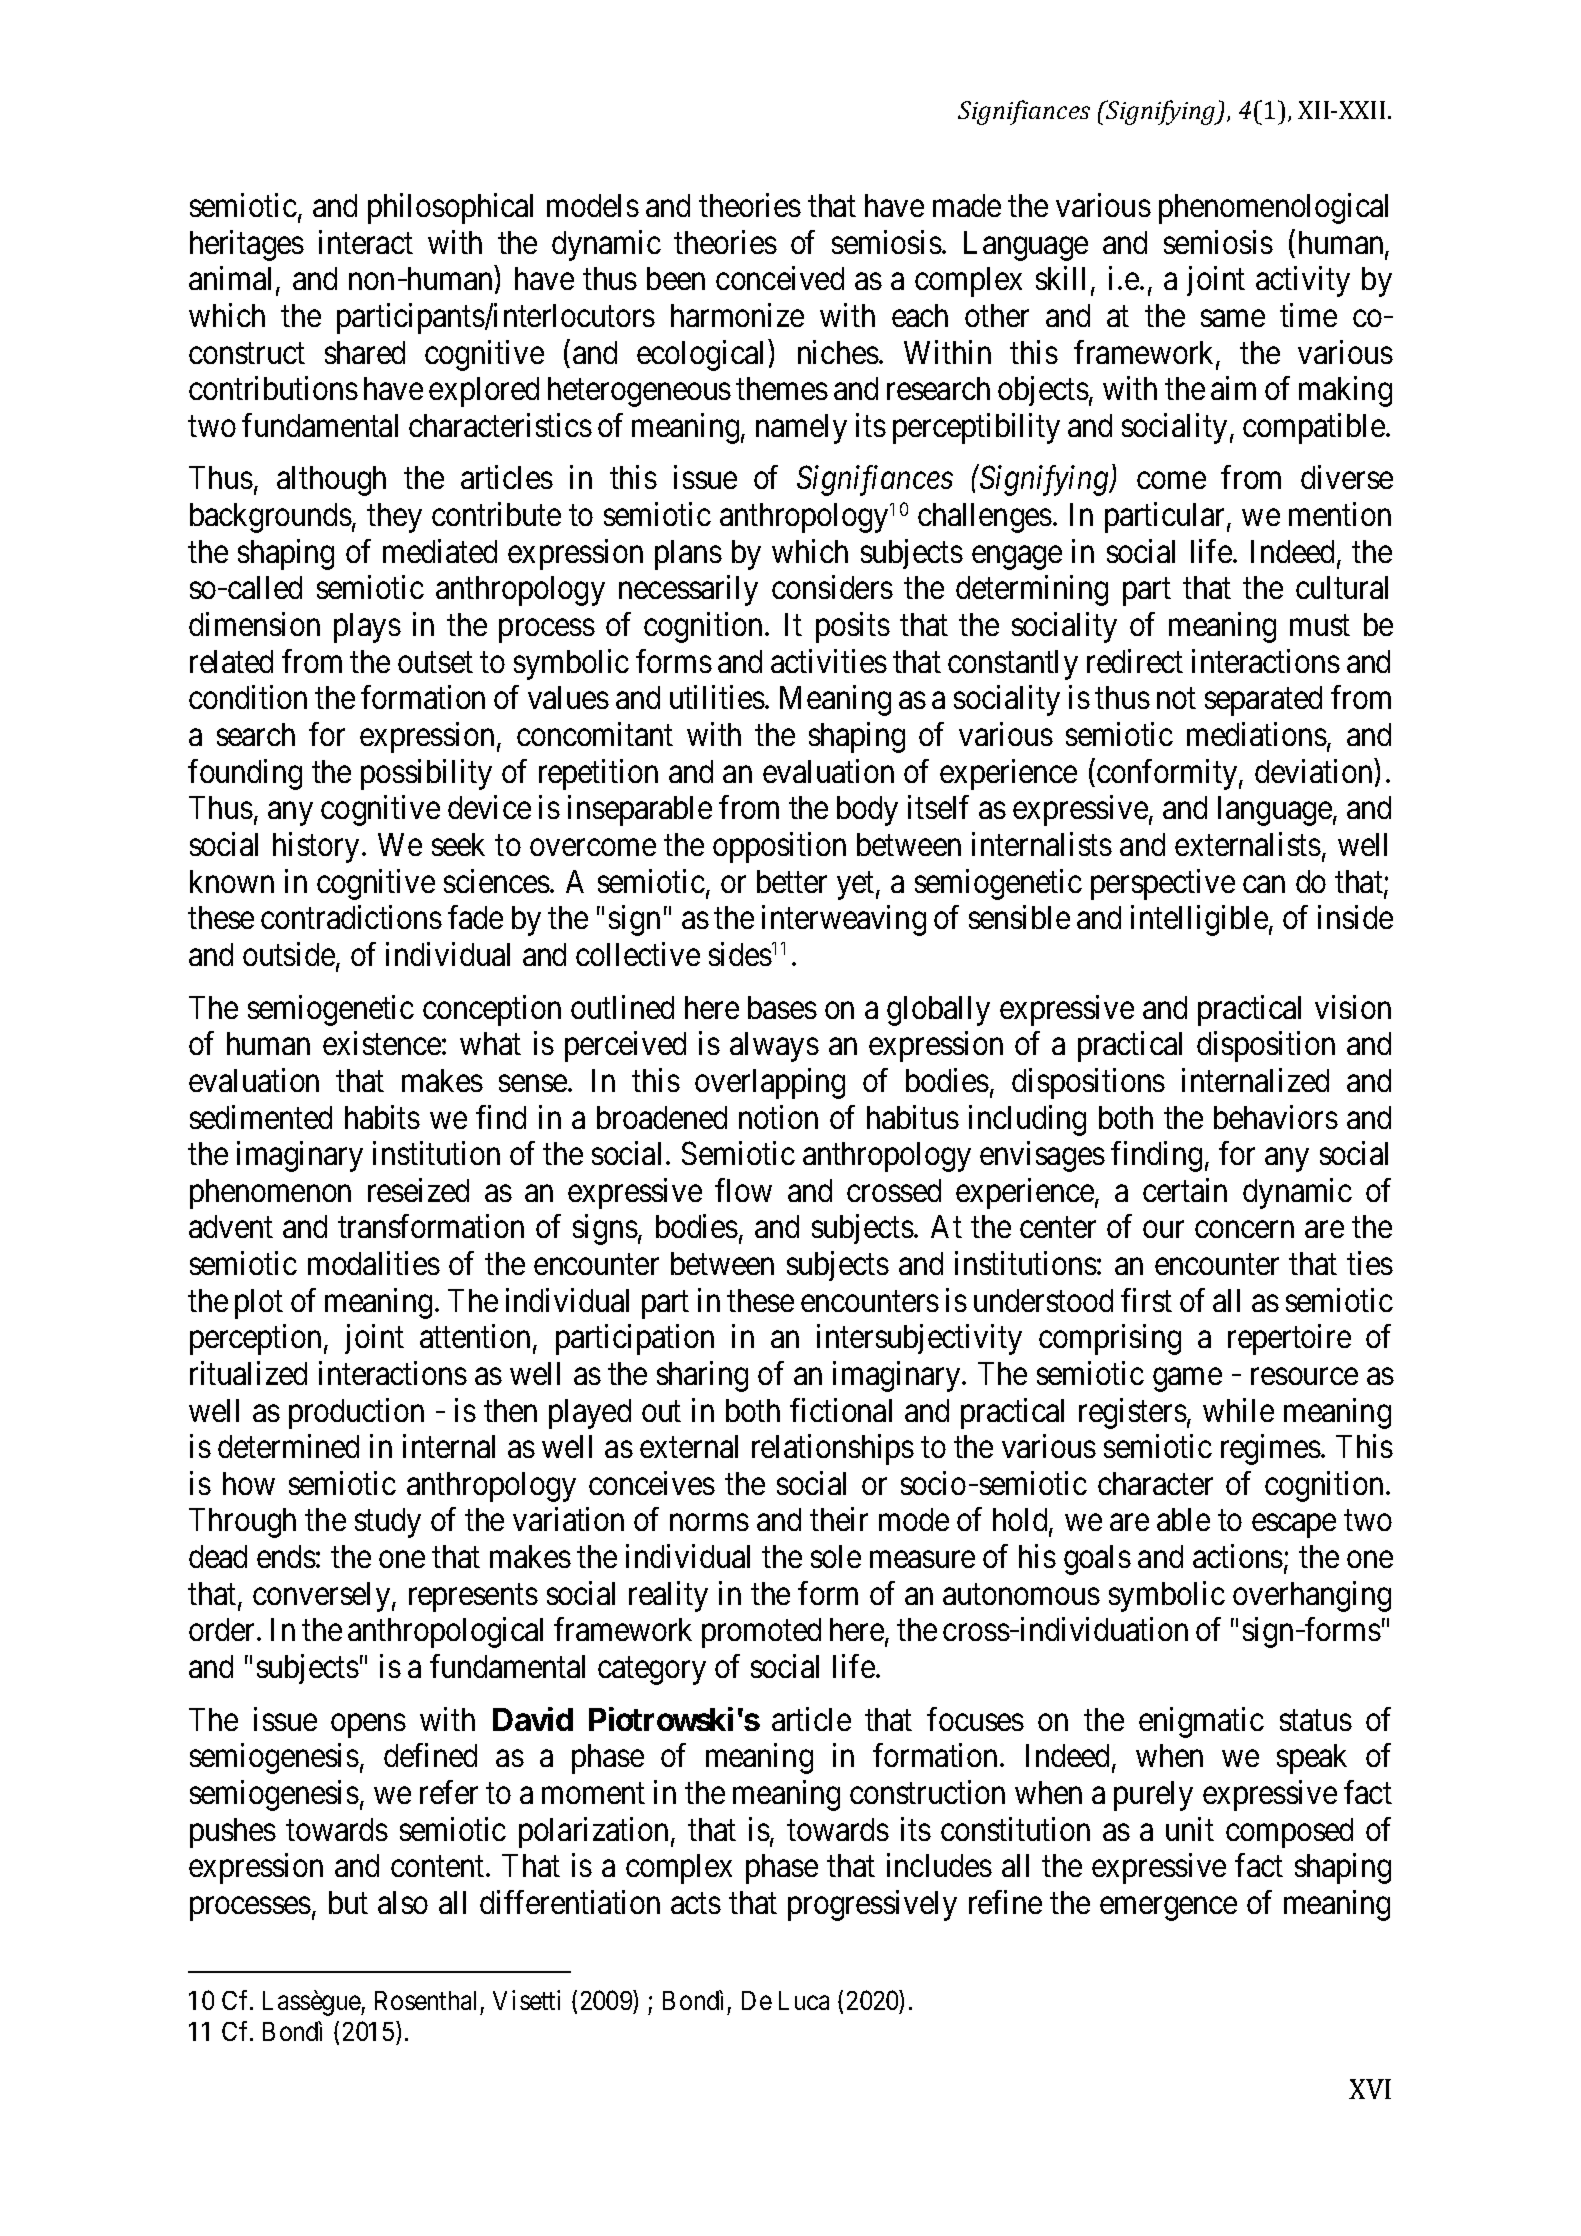  I want to click on Rosenthal, so click(425, 2000).
